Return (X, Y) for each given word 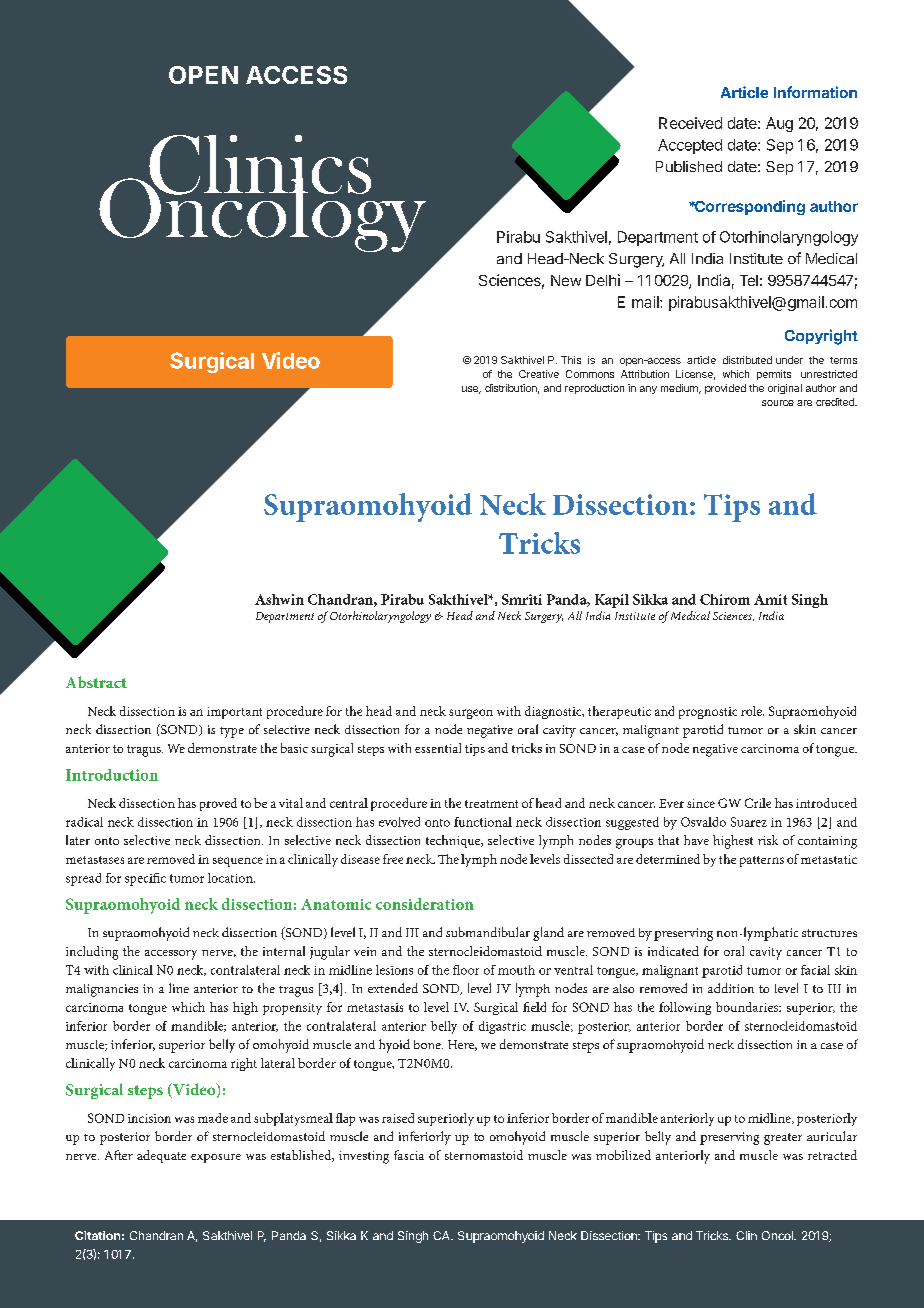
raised (398, 1118)
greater (783, 1139)
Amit (770, 599)
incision (149, 1118)
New (566, 280)
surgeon (471, 714)
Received (690, 123)
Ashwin (279, 599)
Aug (779, 124)
